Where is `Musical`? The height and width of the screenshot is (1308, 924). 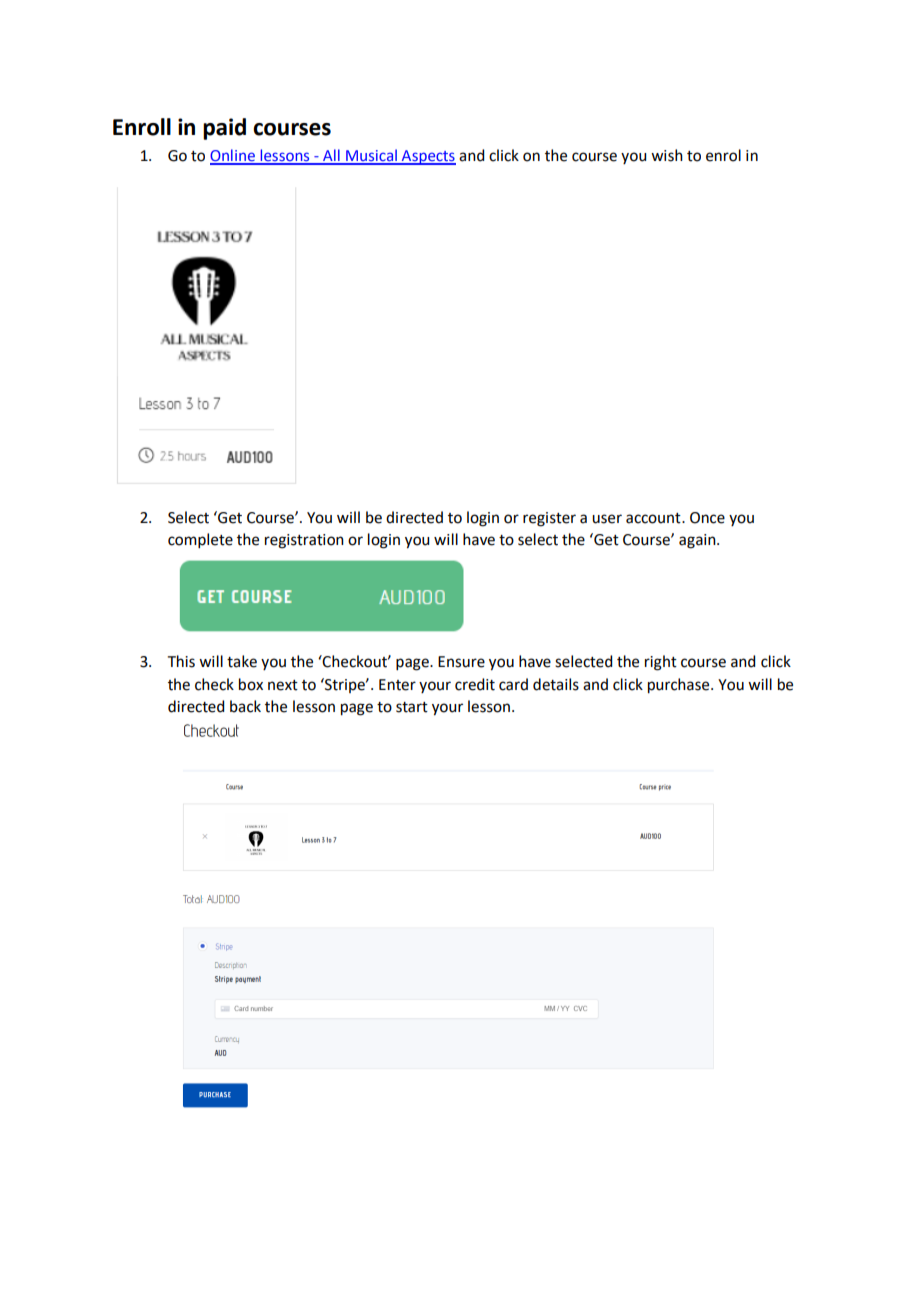 Musical is located at coordinates (371, 156).
